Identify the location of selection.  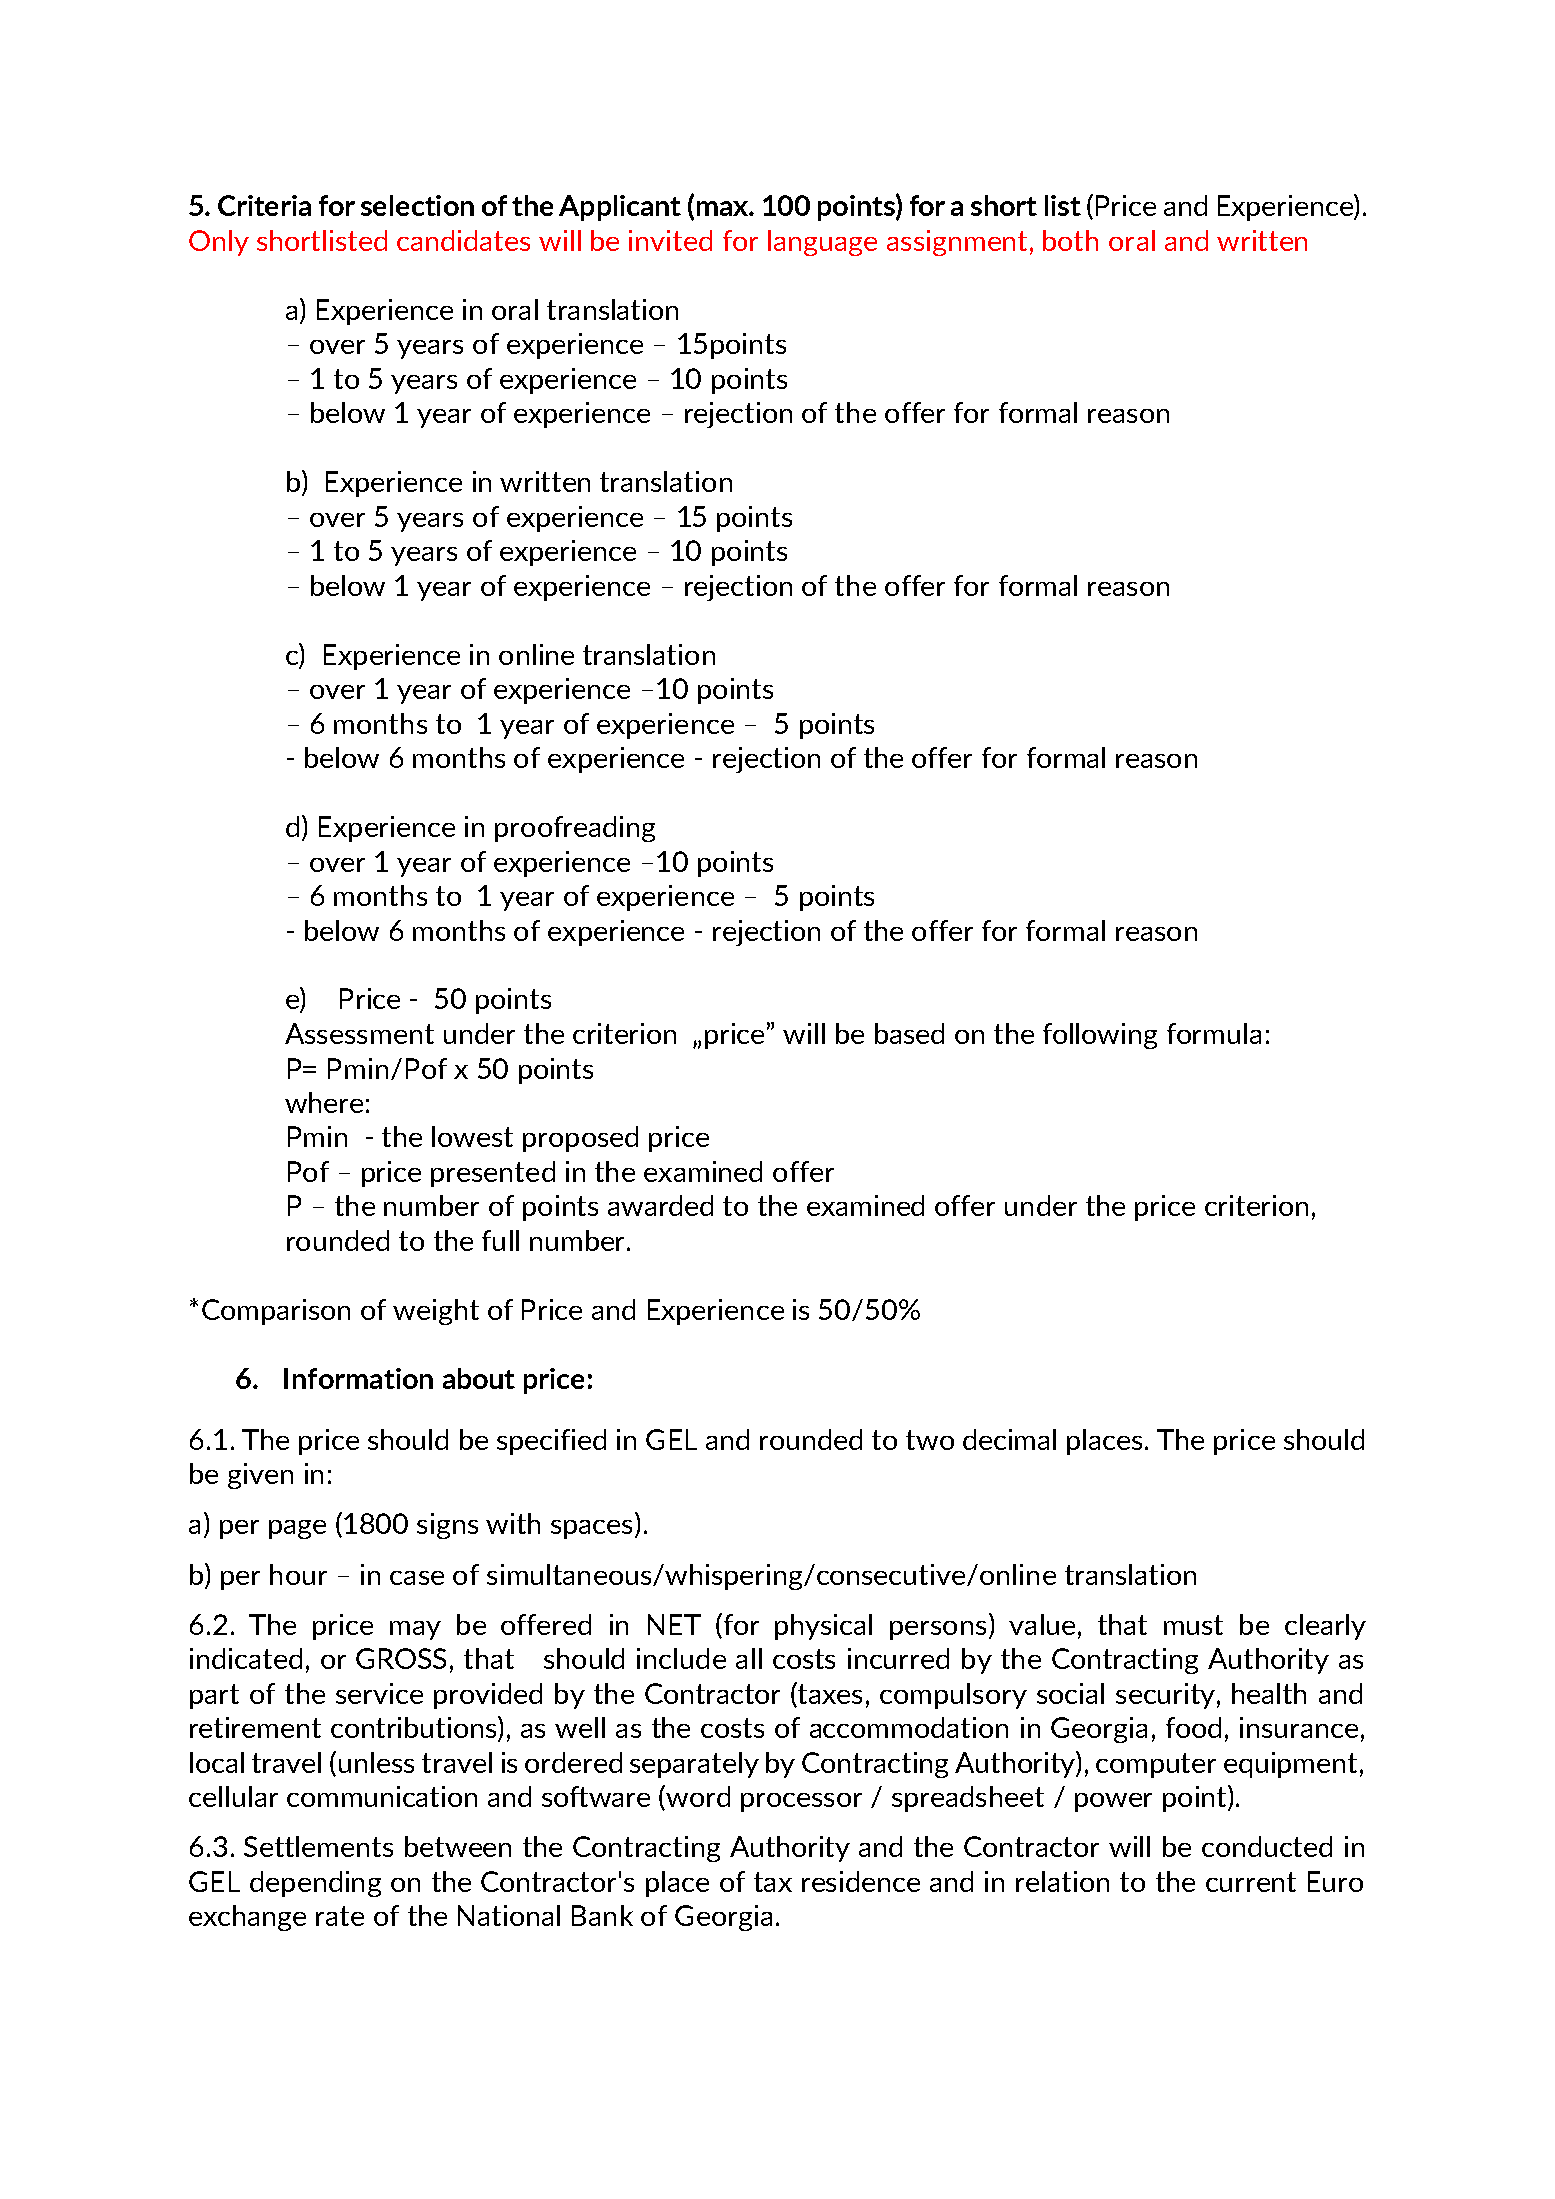
(417, 205).
